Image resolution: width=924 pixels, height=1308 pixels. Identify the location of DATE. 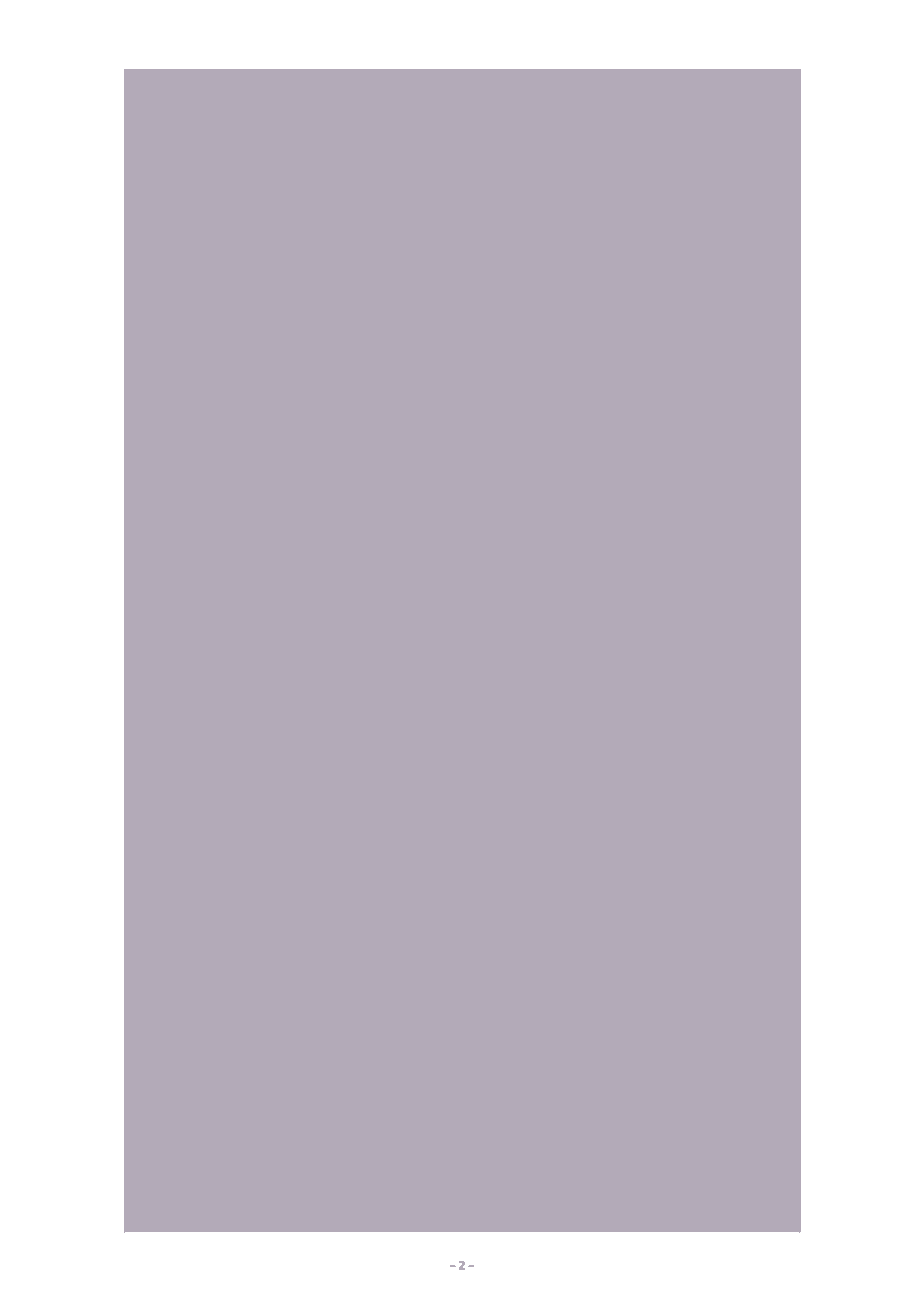
(438, 177).
